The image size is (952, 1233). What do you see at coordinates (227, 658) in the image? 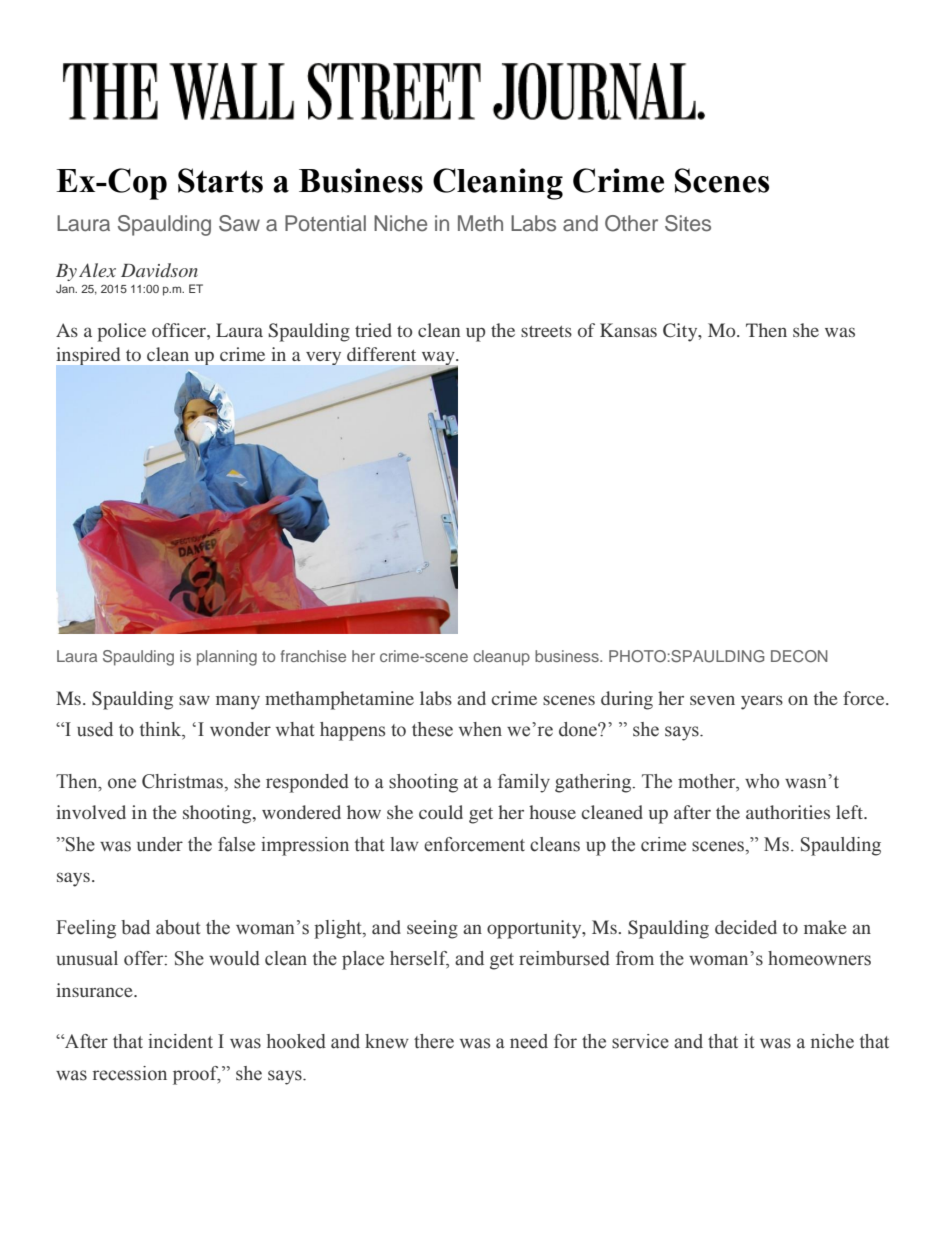
I see `planning` at bounding box center [227, 658].
